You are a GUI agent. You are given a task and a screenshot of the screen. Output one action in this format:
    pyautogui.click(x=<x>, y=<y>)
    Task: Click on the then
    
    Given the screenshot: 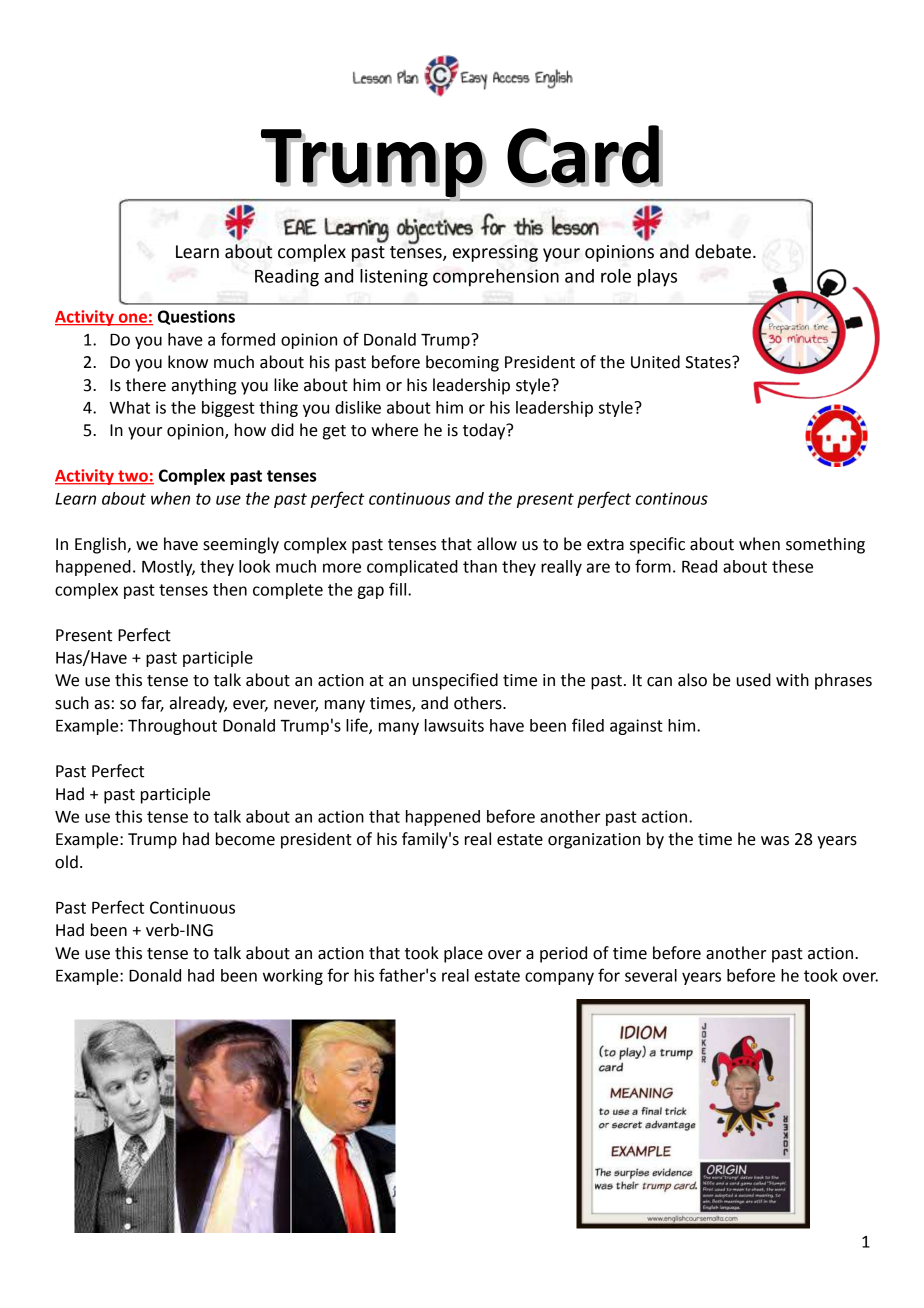 What is the action you would take?
    pyautogui.click(x=230, y=589)
